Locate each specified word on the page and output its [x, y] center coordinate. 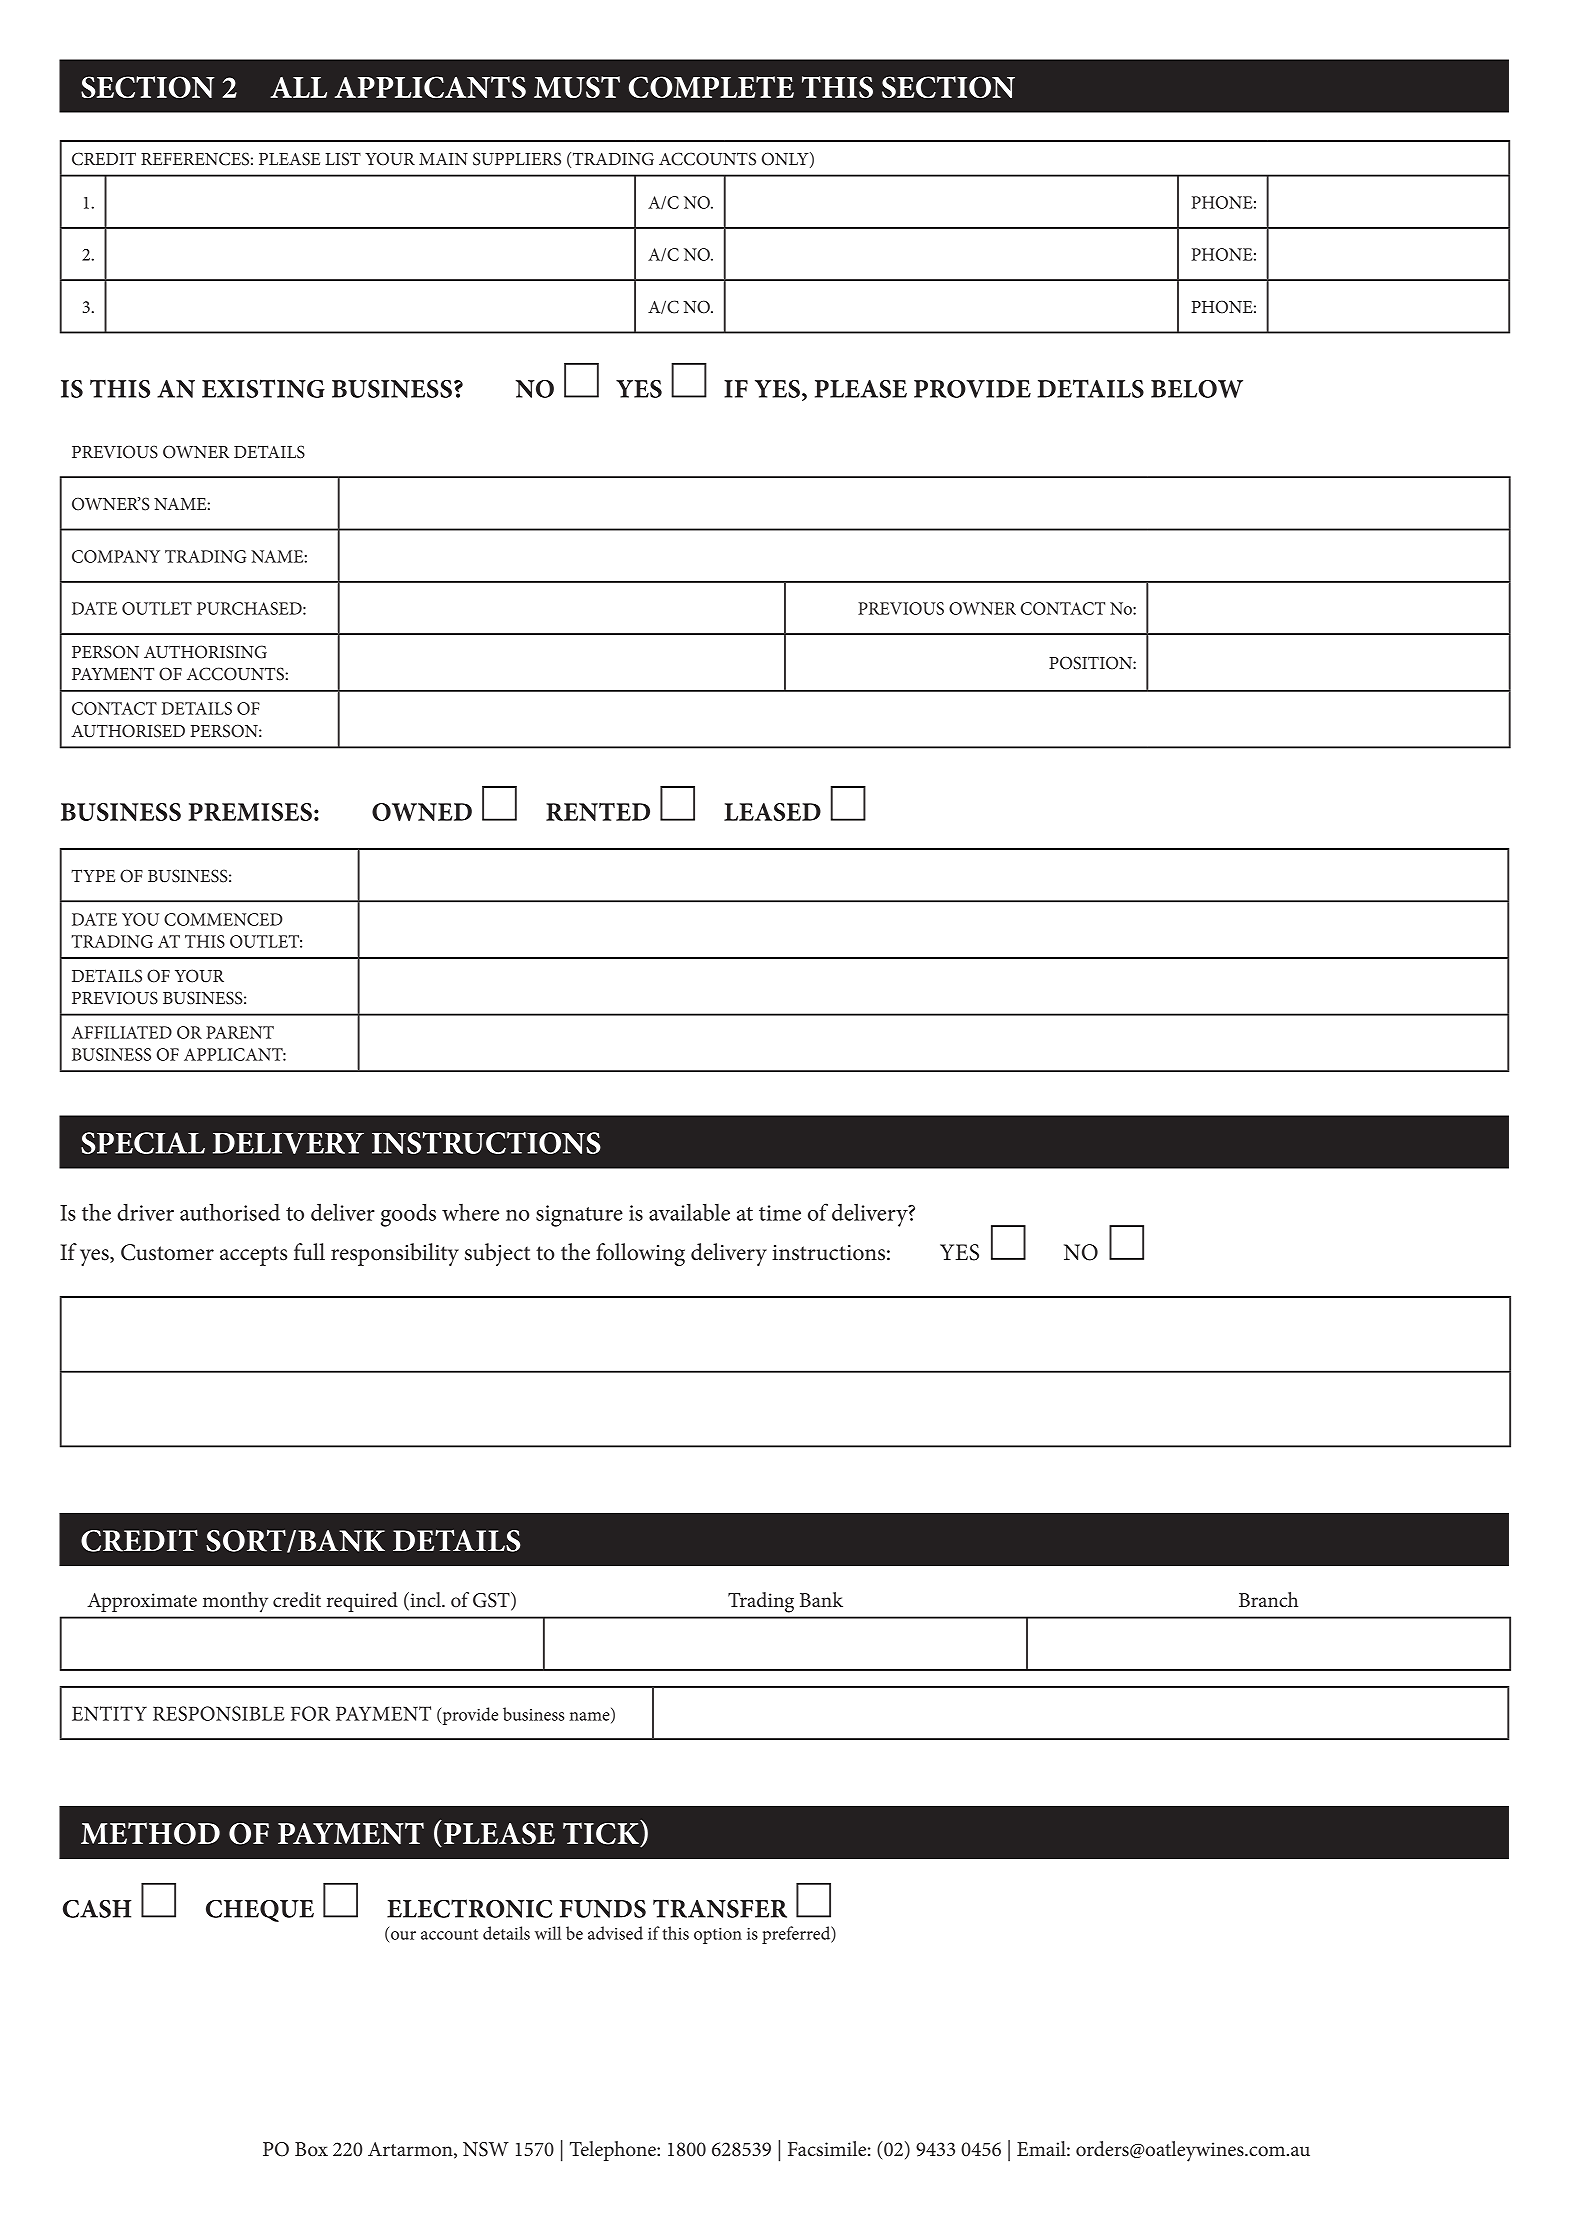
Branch [1268, 1600]
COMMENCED [223, 919]
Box [311, 2149]
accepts [253, 1256]
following [640, 1254]
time [780, 1213]
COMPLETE [711, 87]
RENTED [598, 812]
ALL [298, 87]
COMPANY [116, 556]
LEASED [772, 812]
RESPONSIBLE [219, 1713]
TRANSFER [720, 1909]
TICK [602, 1833]
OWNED [422, 812]
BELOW [1197, 389]
